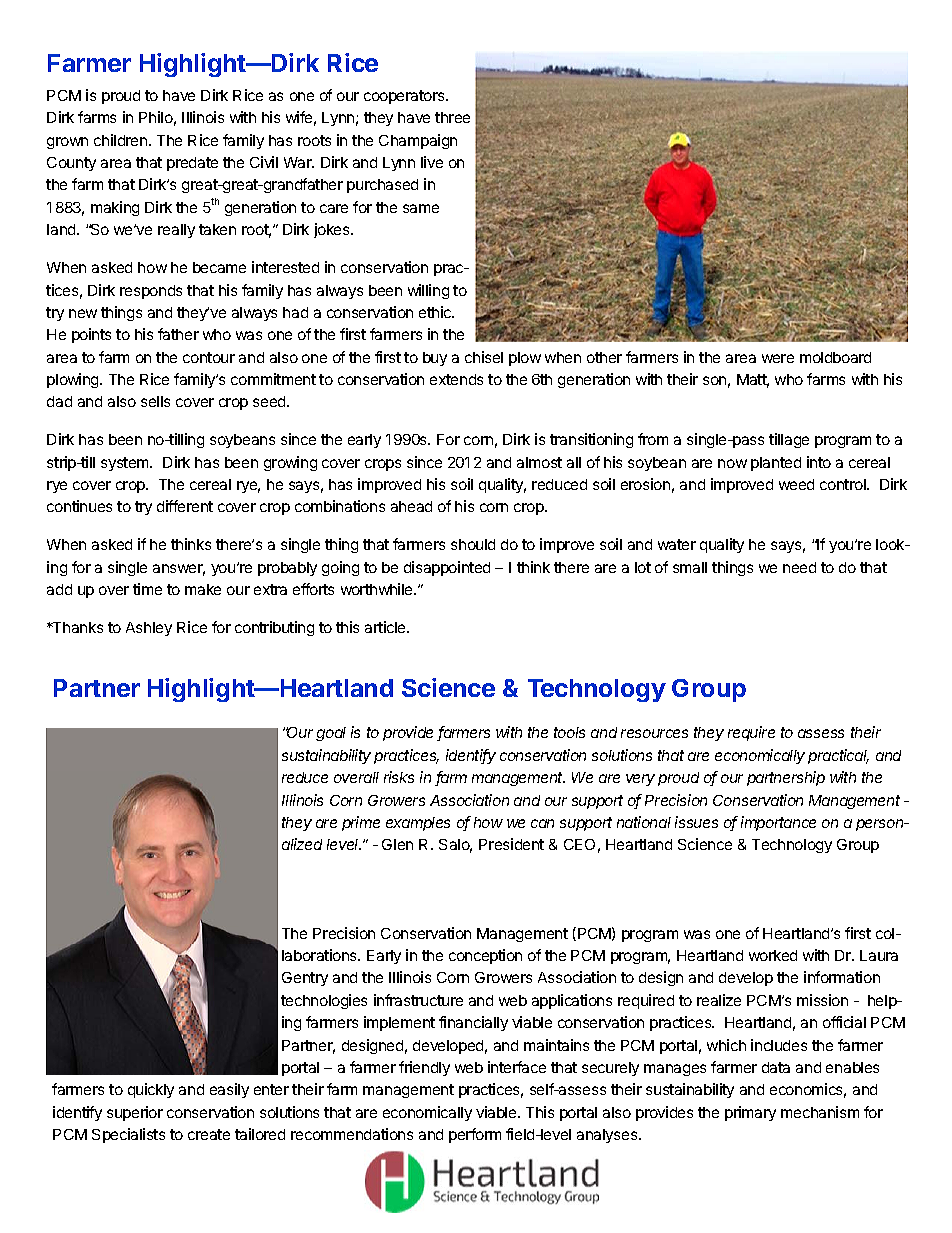 The width and height of the screenshot is (952, 1233). What do you see at coordinates (361, 823) in the screenshot?
I see `prime` at bounding box center [361, 823].
